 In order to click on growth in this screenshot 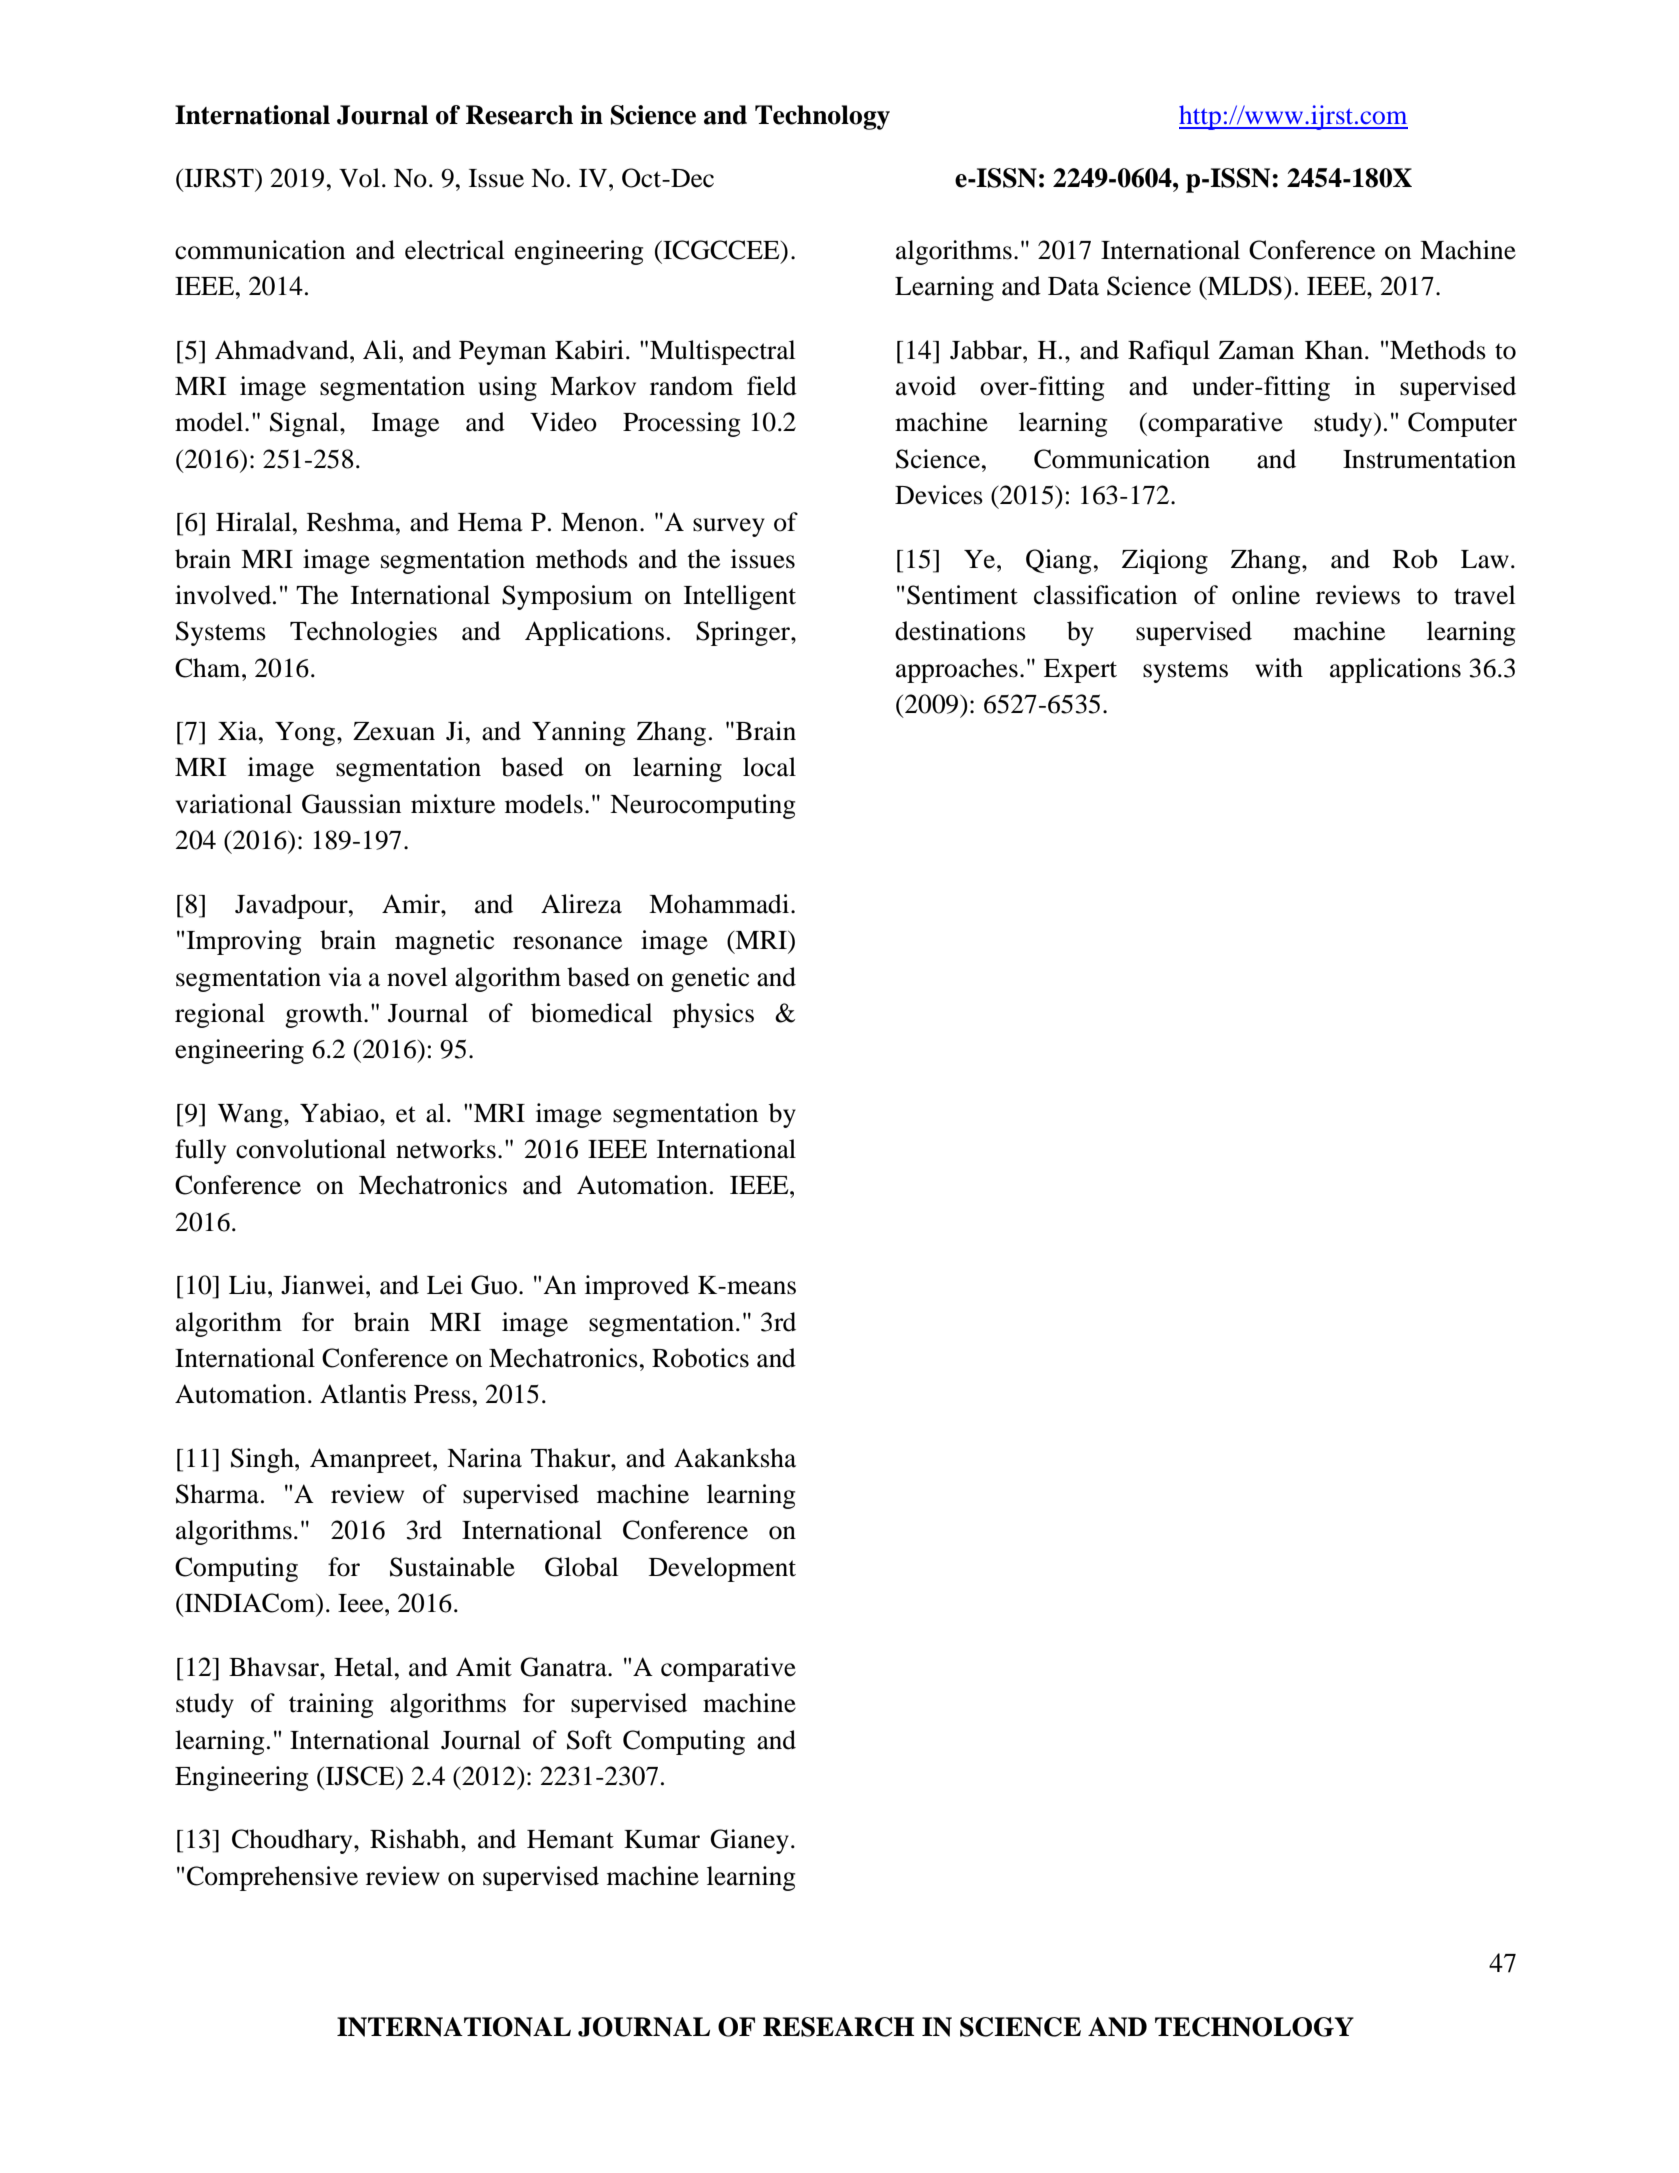, I will do `click(325, 1015)`.
